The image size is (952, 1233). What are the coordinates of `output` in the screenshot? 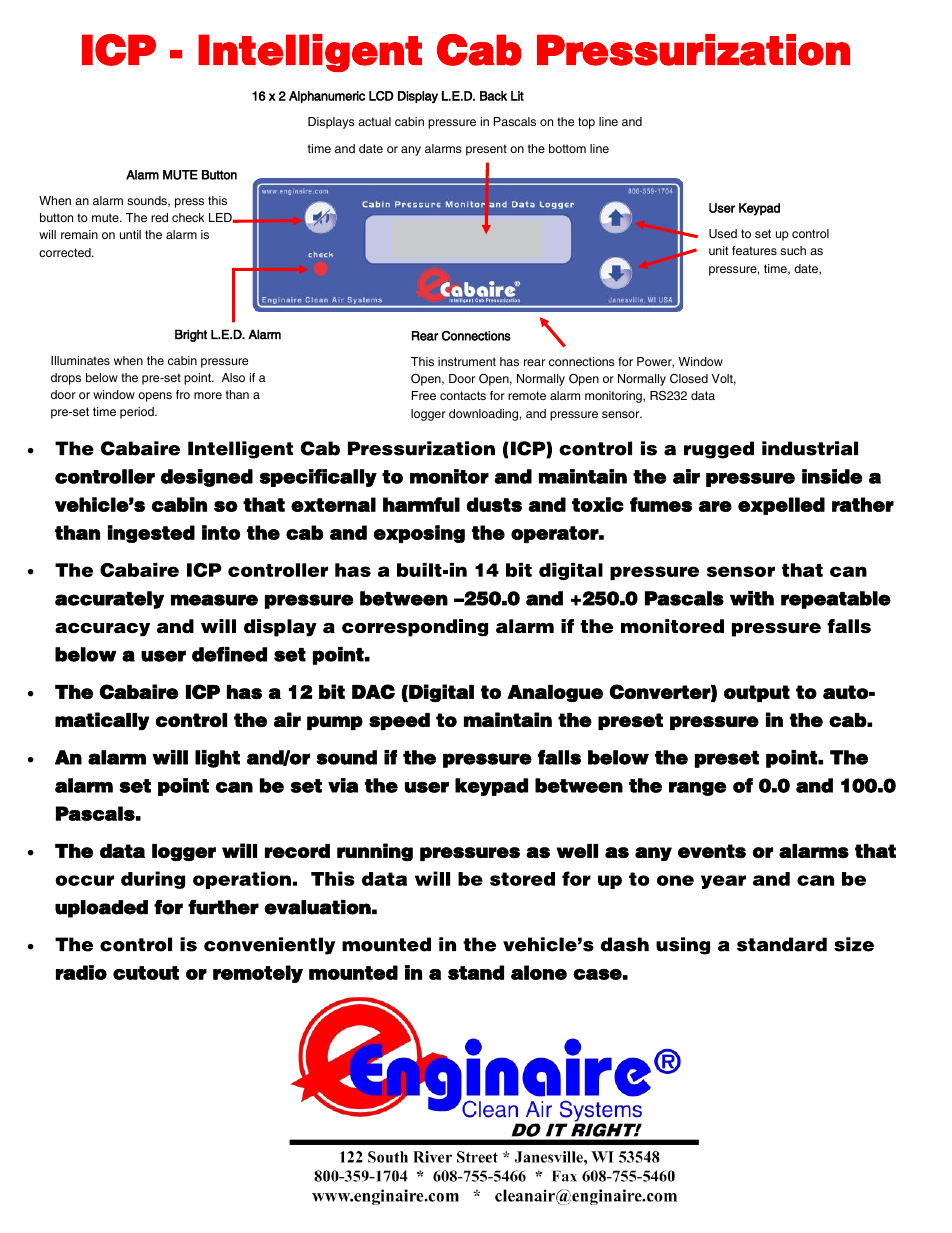 It's located at (757, 693).
